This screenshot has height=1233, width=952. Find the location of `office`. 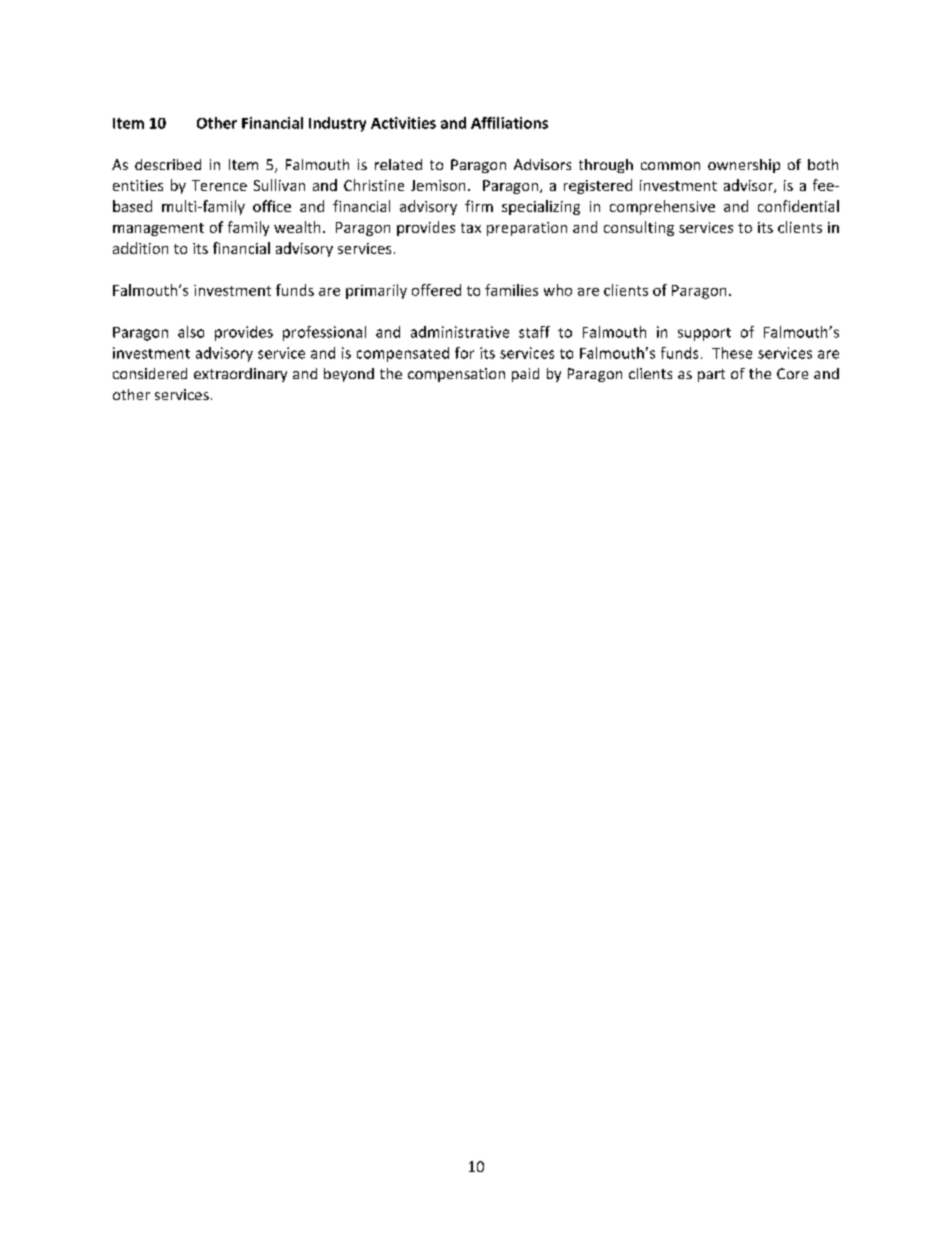

office is located at coordinates (272, 206).
